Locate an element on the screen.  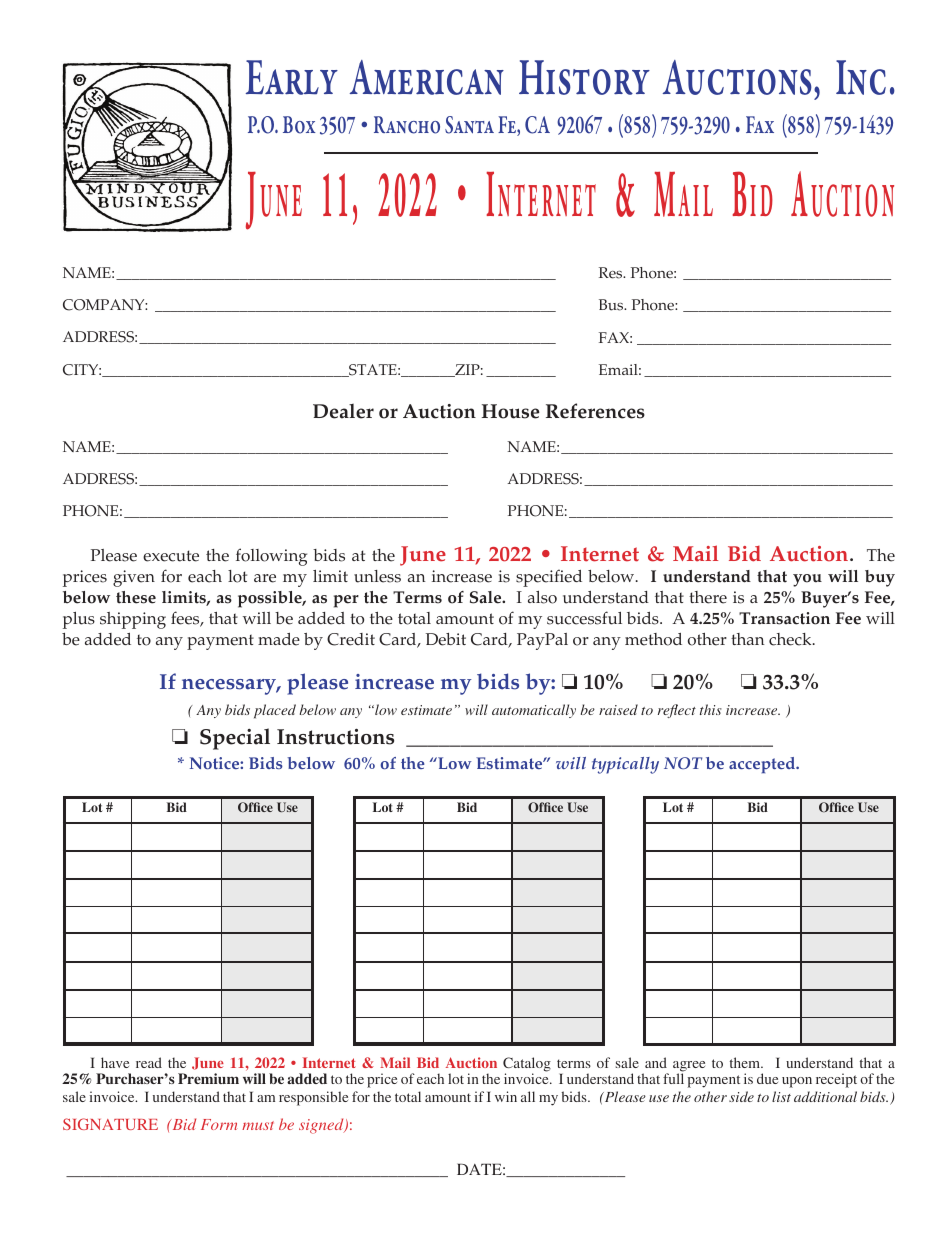
Santa is located at coordinates (469, 125).
